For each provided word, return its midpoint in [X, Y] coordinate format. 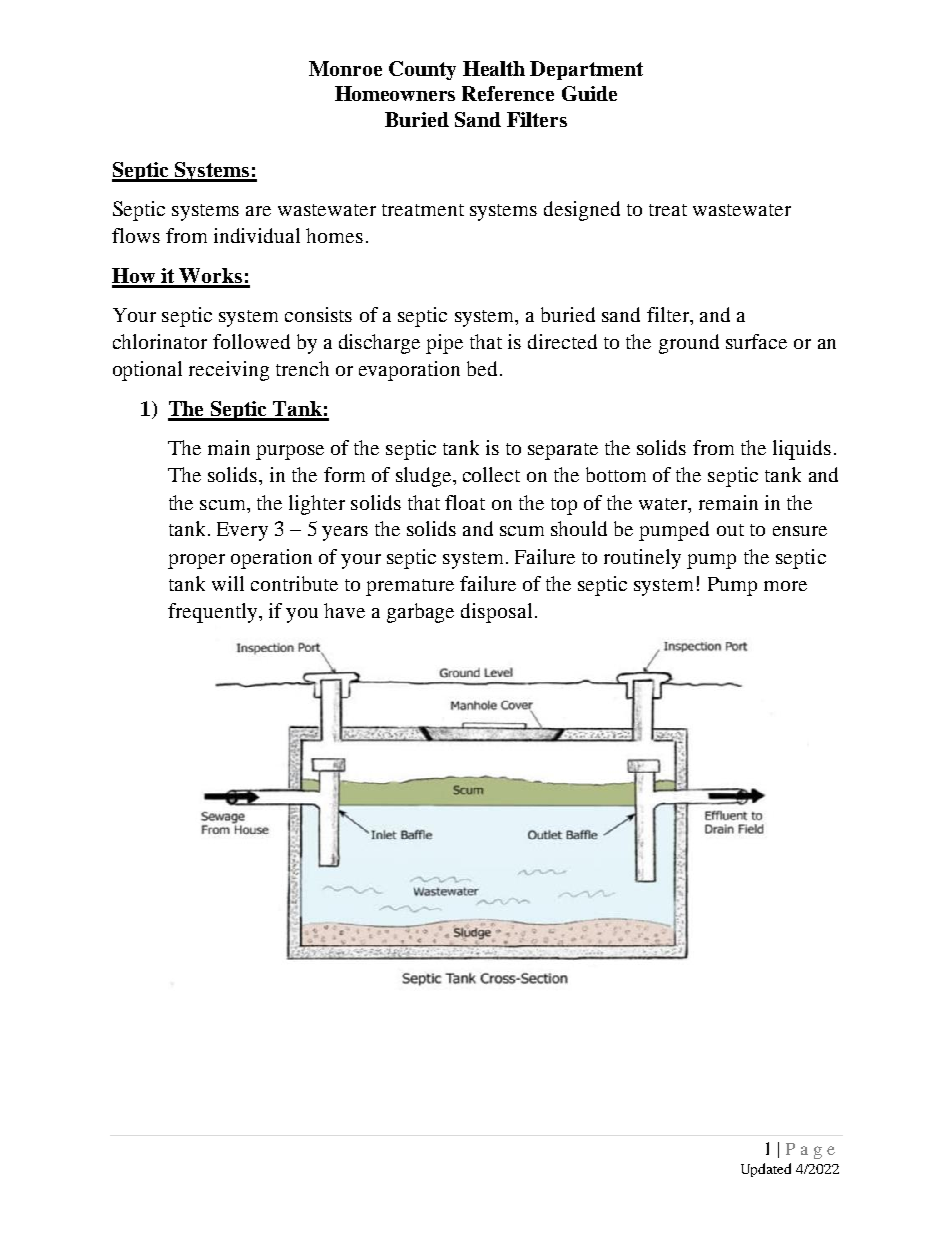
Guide [589, 93]
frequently [212, 613]
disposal [496, 613]
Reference [508, 93]
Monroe [345, 68]
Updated [766, 1170]
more [785, 586]
